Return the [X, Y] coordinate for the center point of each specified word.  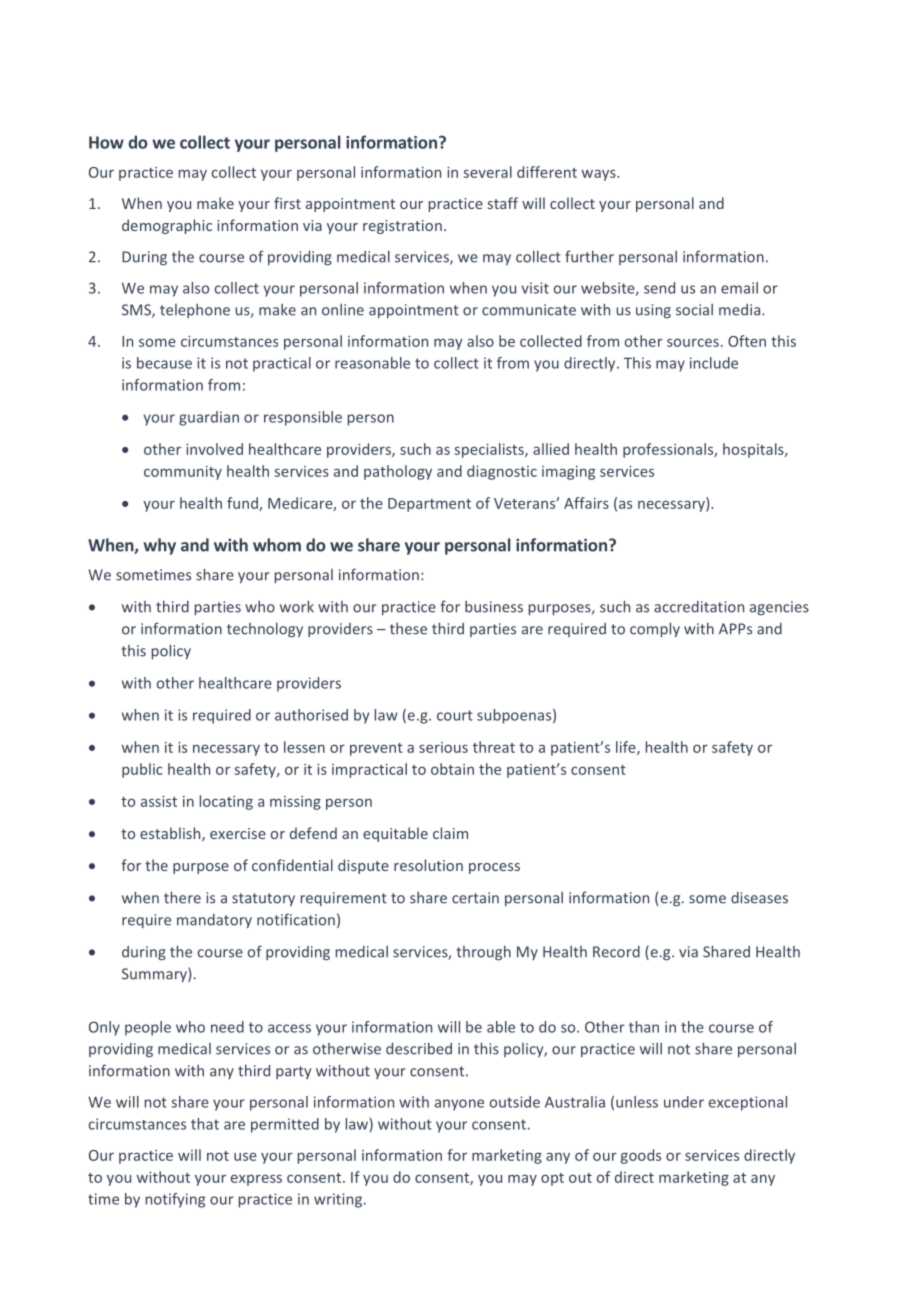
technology [265, 630]
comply [655, 629]
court [455, 715]
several [487, 172]
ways [600, 175]
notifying [175, 1200]
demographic [167, 226]
